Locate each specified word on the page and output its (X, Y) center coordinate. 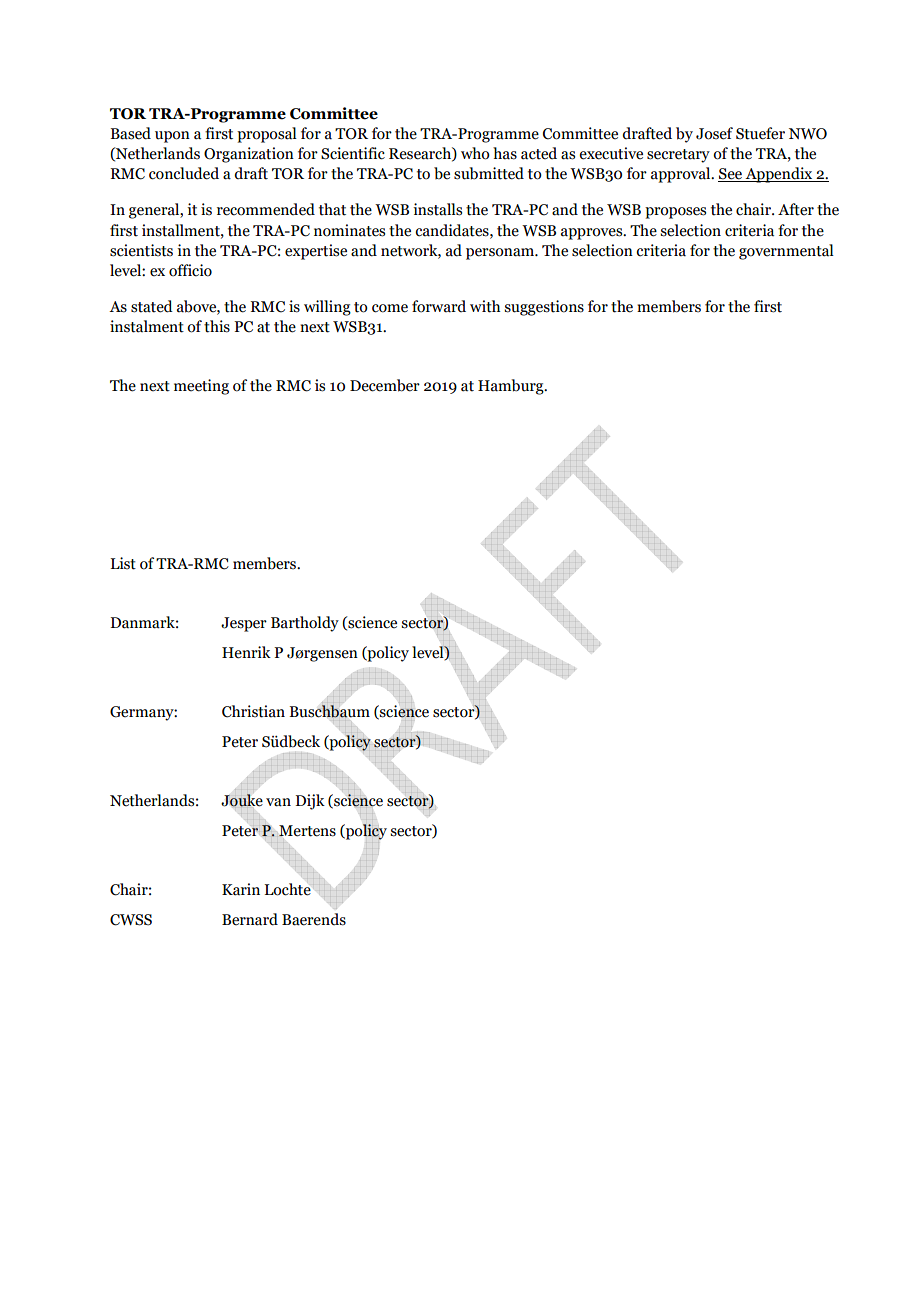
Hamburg (512, 387)
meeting (201, 387)
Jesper (244, 624)
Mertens (306, 831)
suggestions (544, 308)
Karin (241, 889)
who (475, 153)
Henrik (246, 652)
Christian (253, 711)
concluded (184, 173)
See (731, 175)
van (278, 802)
